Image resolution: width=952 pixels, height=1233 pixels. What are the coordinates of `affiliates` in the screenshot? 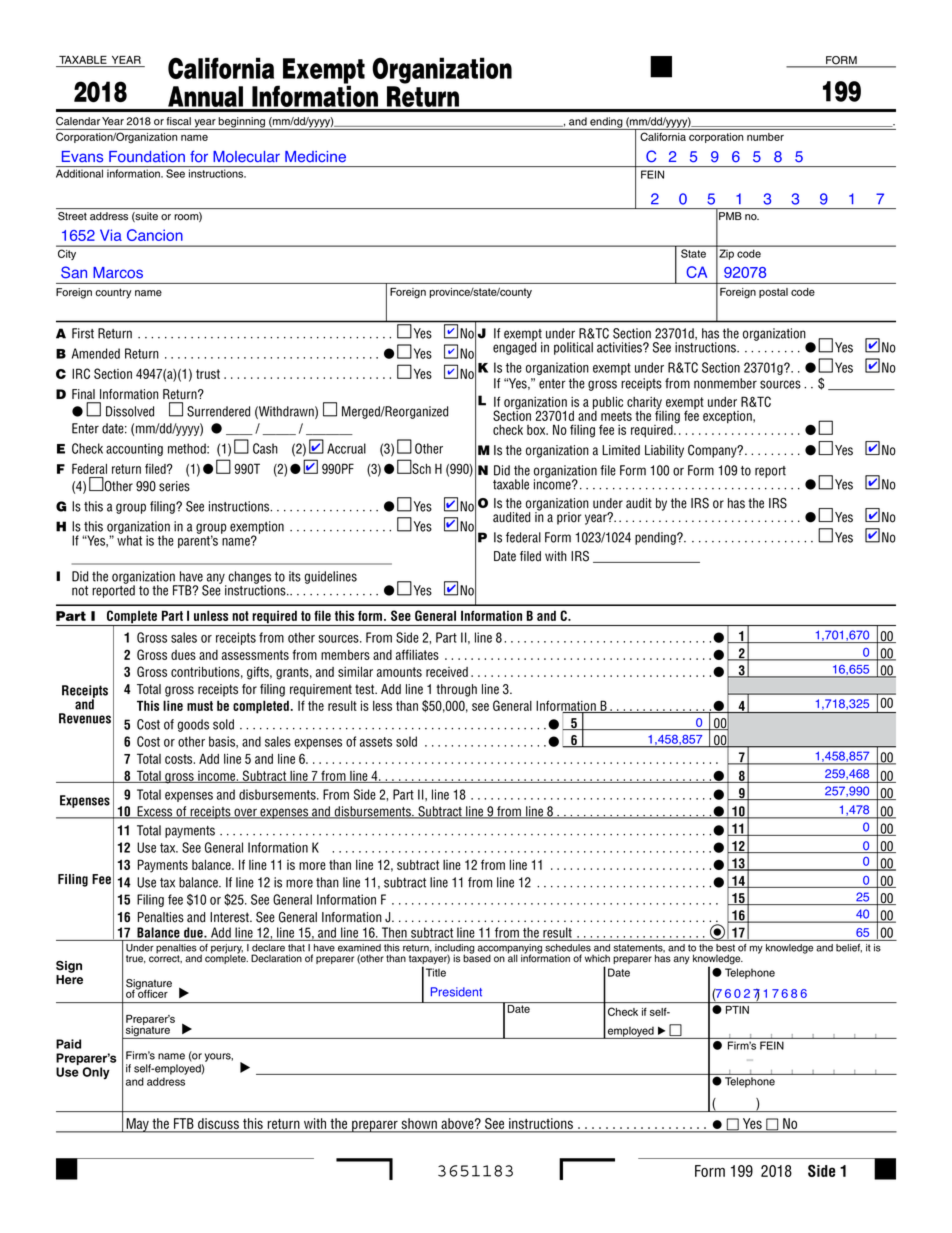 It's located at (417, 654).
